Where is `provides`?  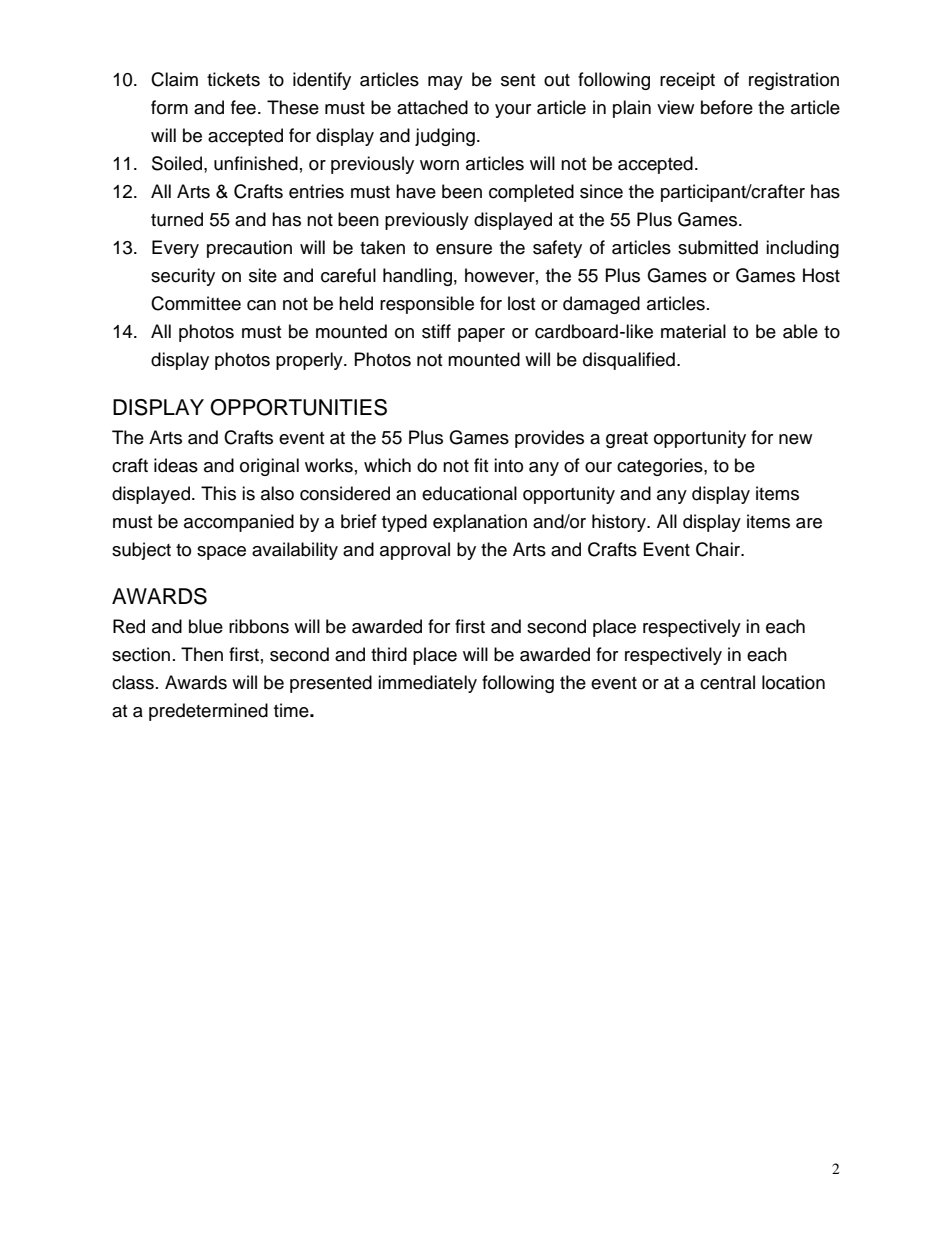
provides is located at coordinates (549, 439).
